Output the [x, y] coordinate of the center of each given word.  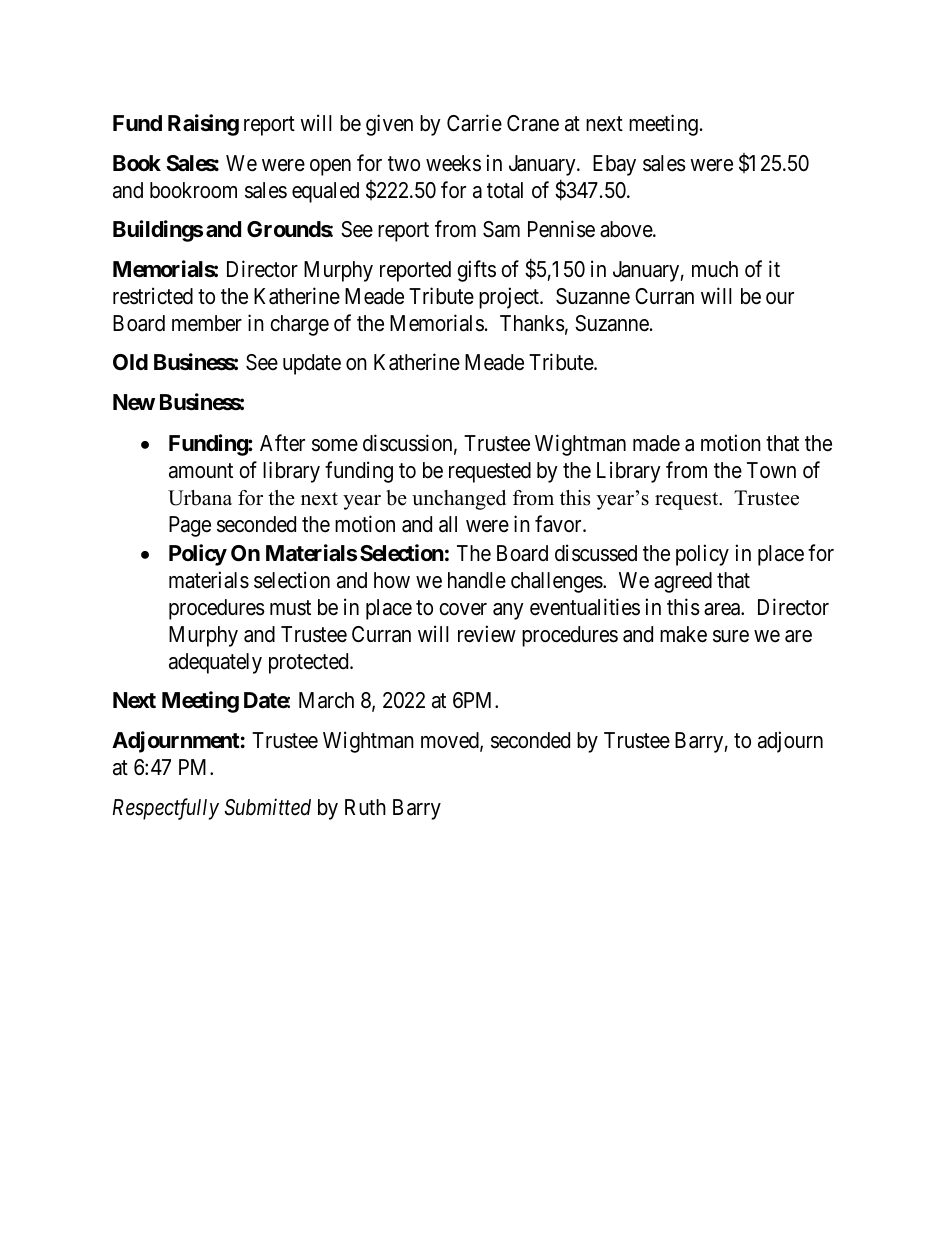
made [656, 443]
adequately [215, 663]
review [487, 634]
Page [190, 526]
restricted [153, 296]
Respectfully [166, 809]
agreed [683, 582]
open [330, 167]
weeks [453, 163]
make [683, 634]
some [335, 445]
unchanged [459, 500]
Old [130, 362]
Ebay [614, 165]
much [715, 269]
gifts [477, 271]
